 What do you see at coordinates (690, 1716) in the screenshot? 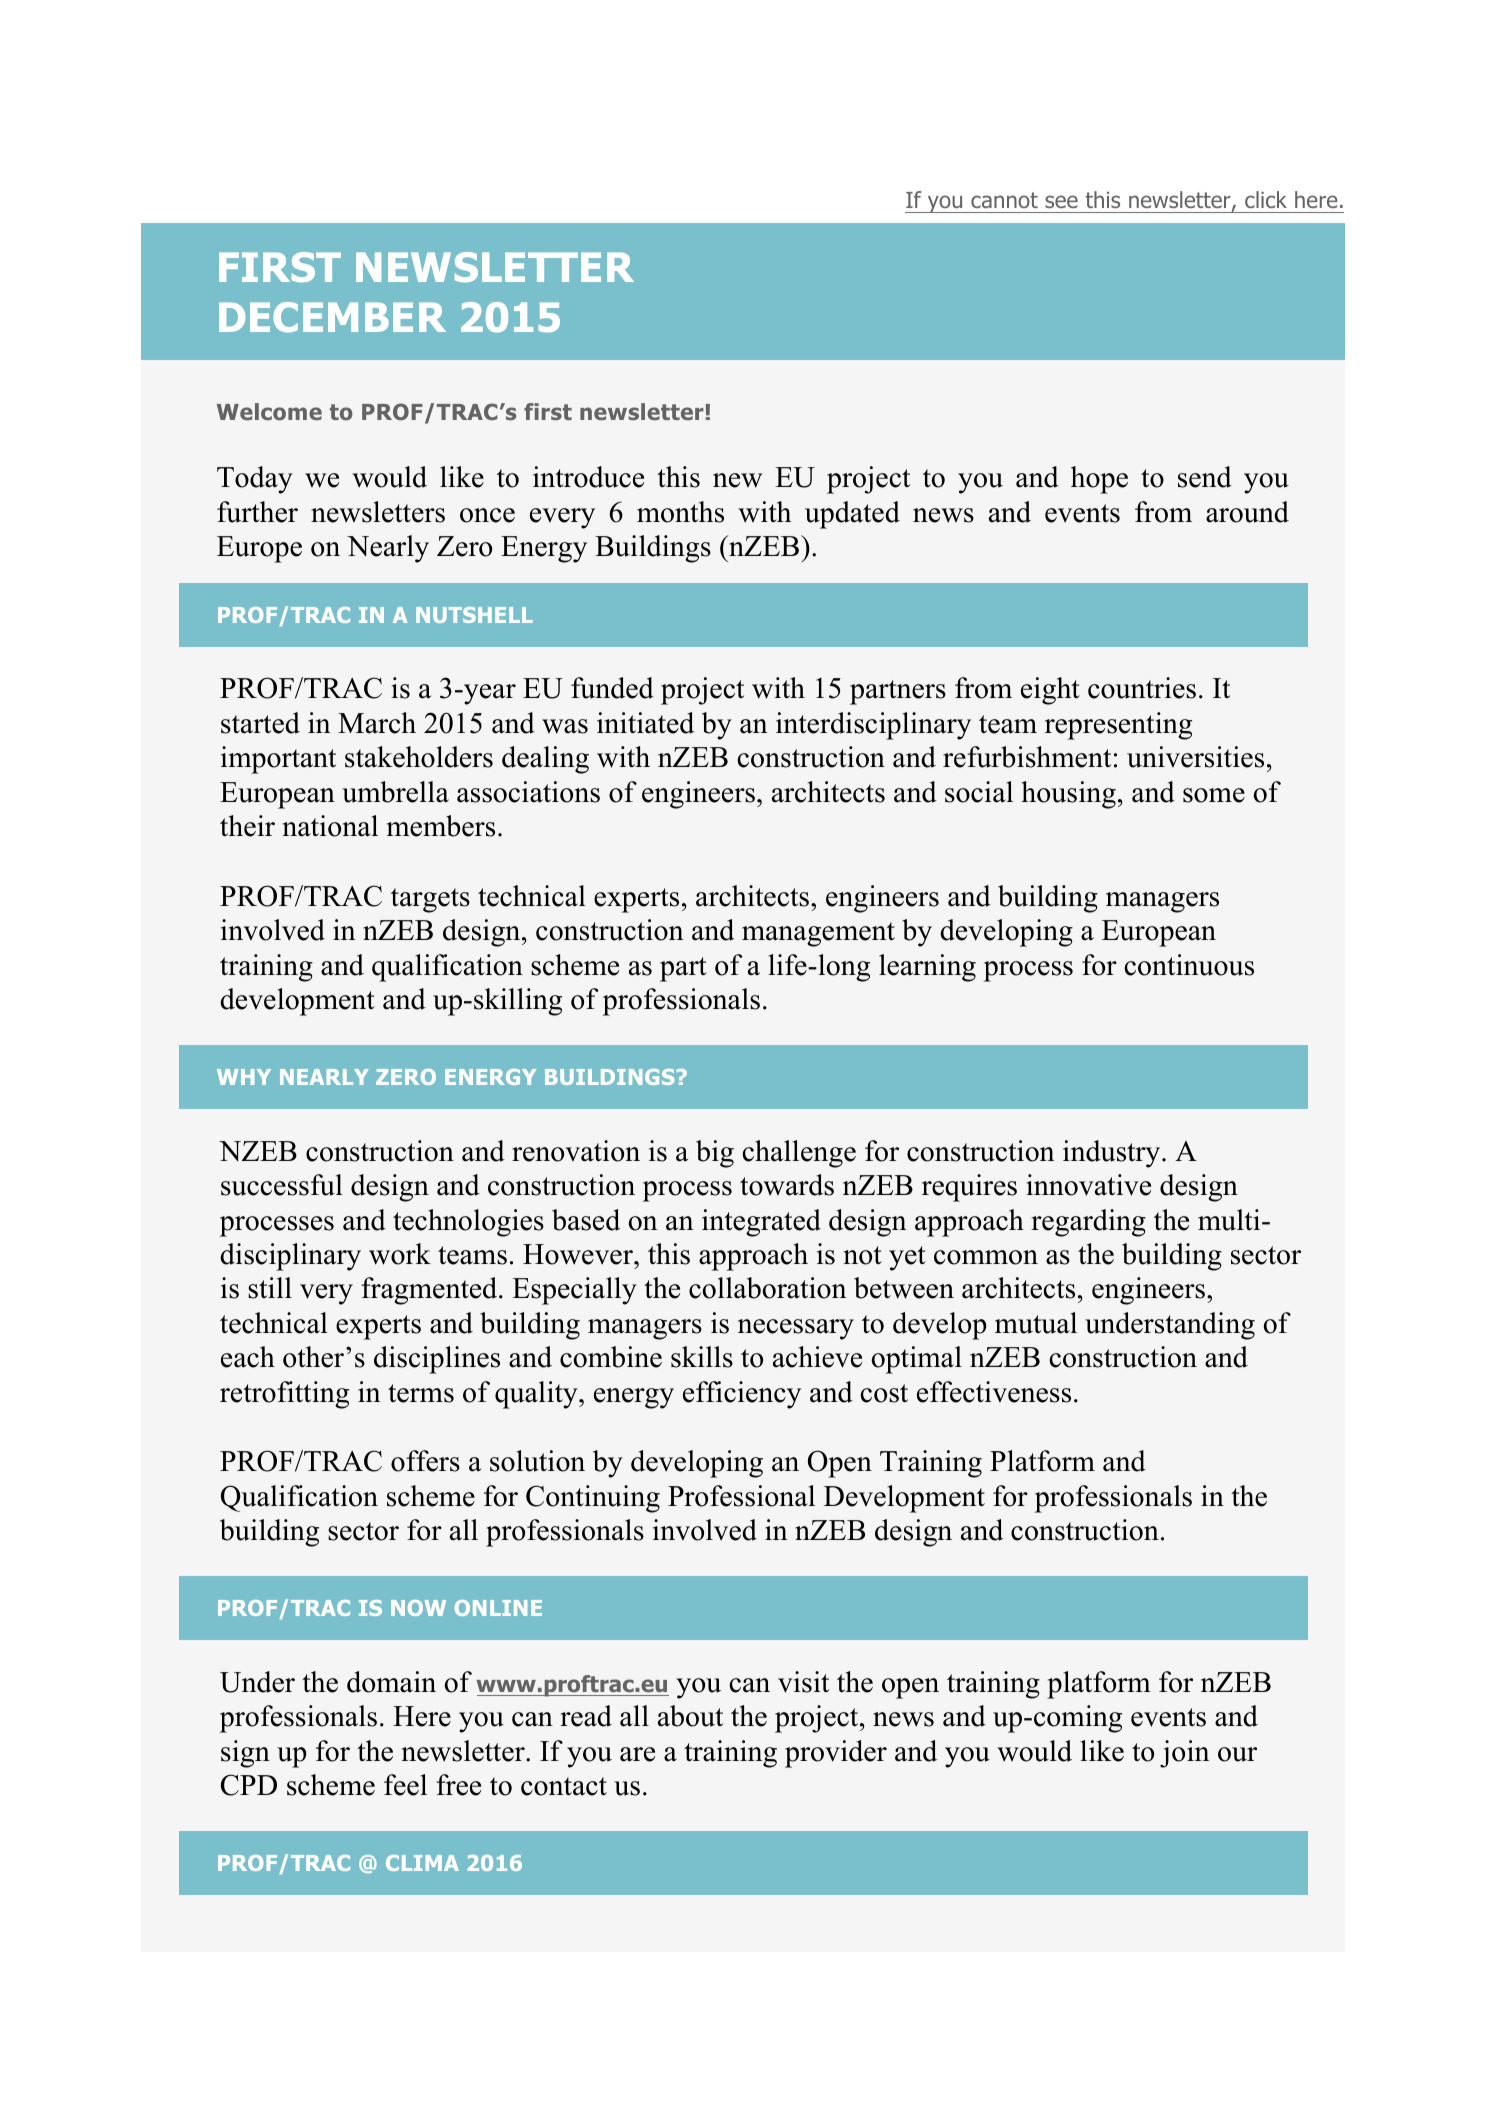
I see `about` at bounding box center [690, 1716].
